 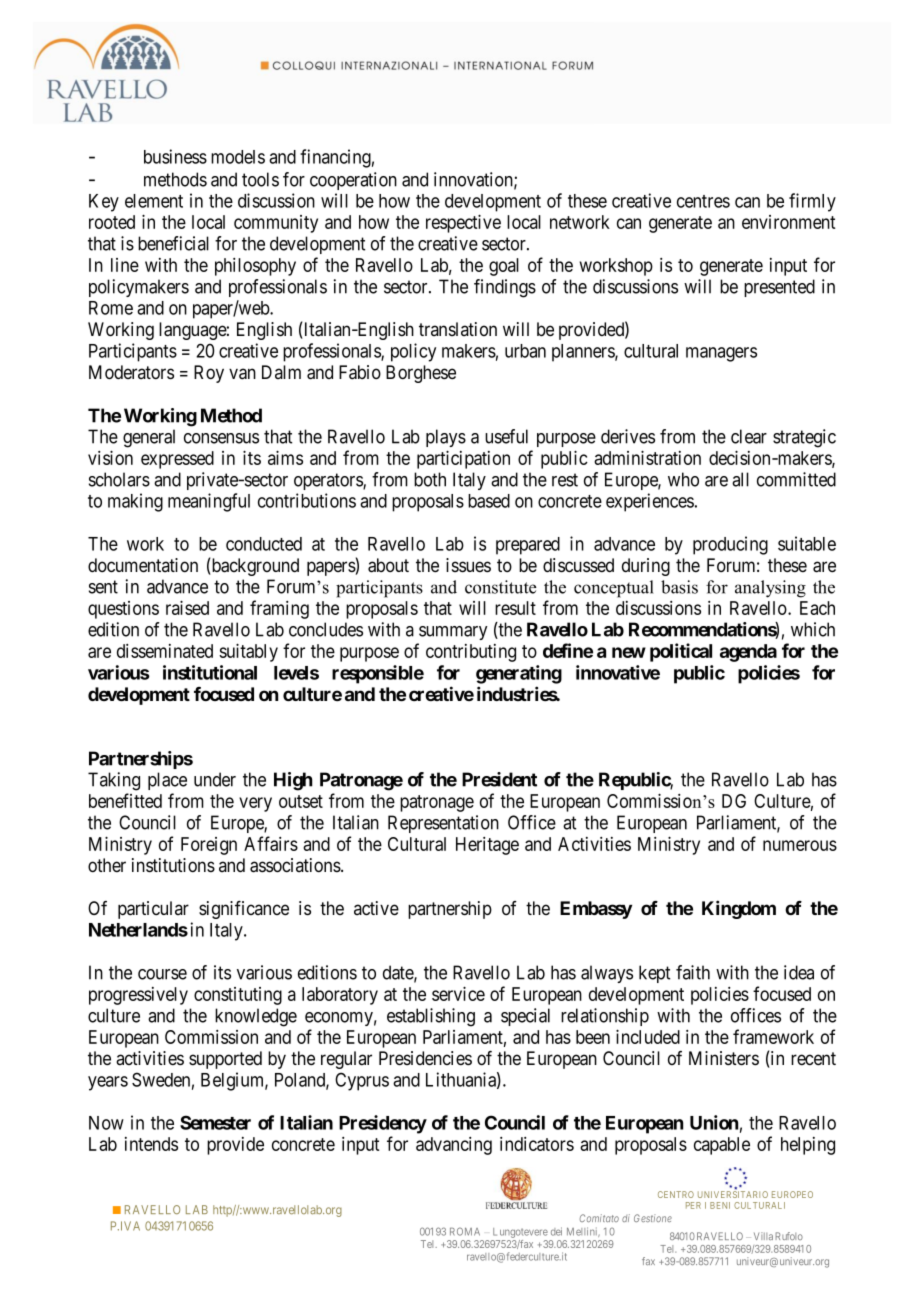 I want to click on centres, so click(x=703, y=201).
